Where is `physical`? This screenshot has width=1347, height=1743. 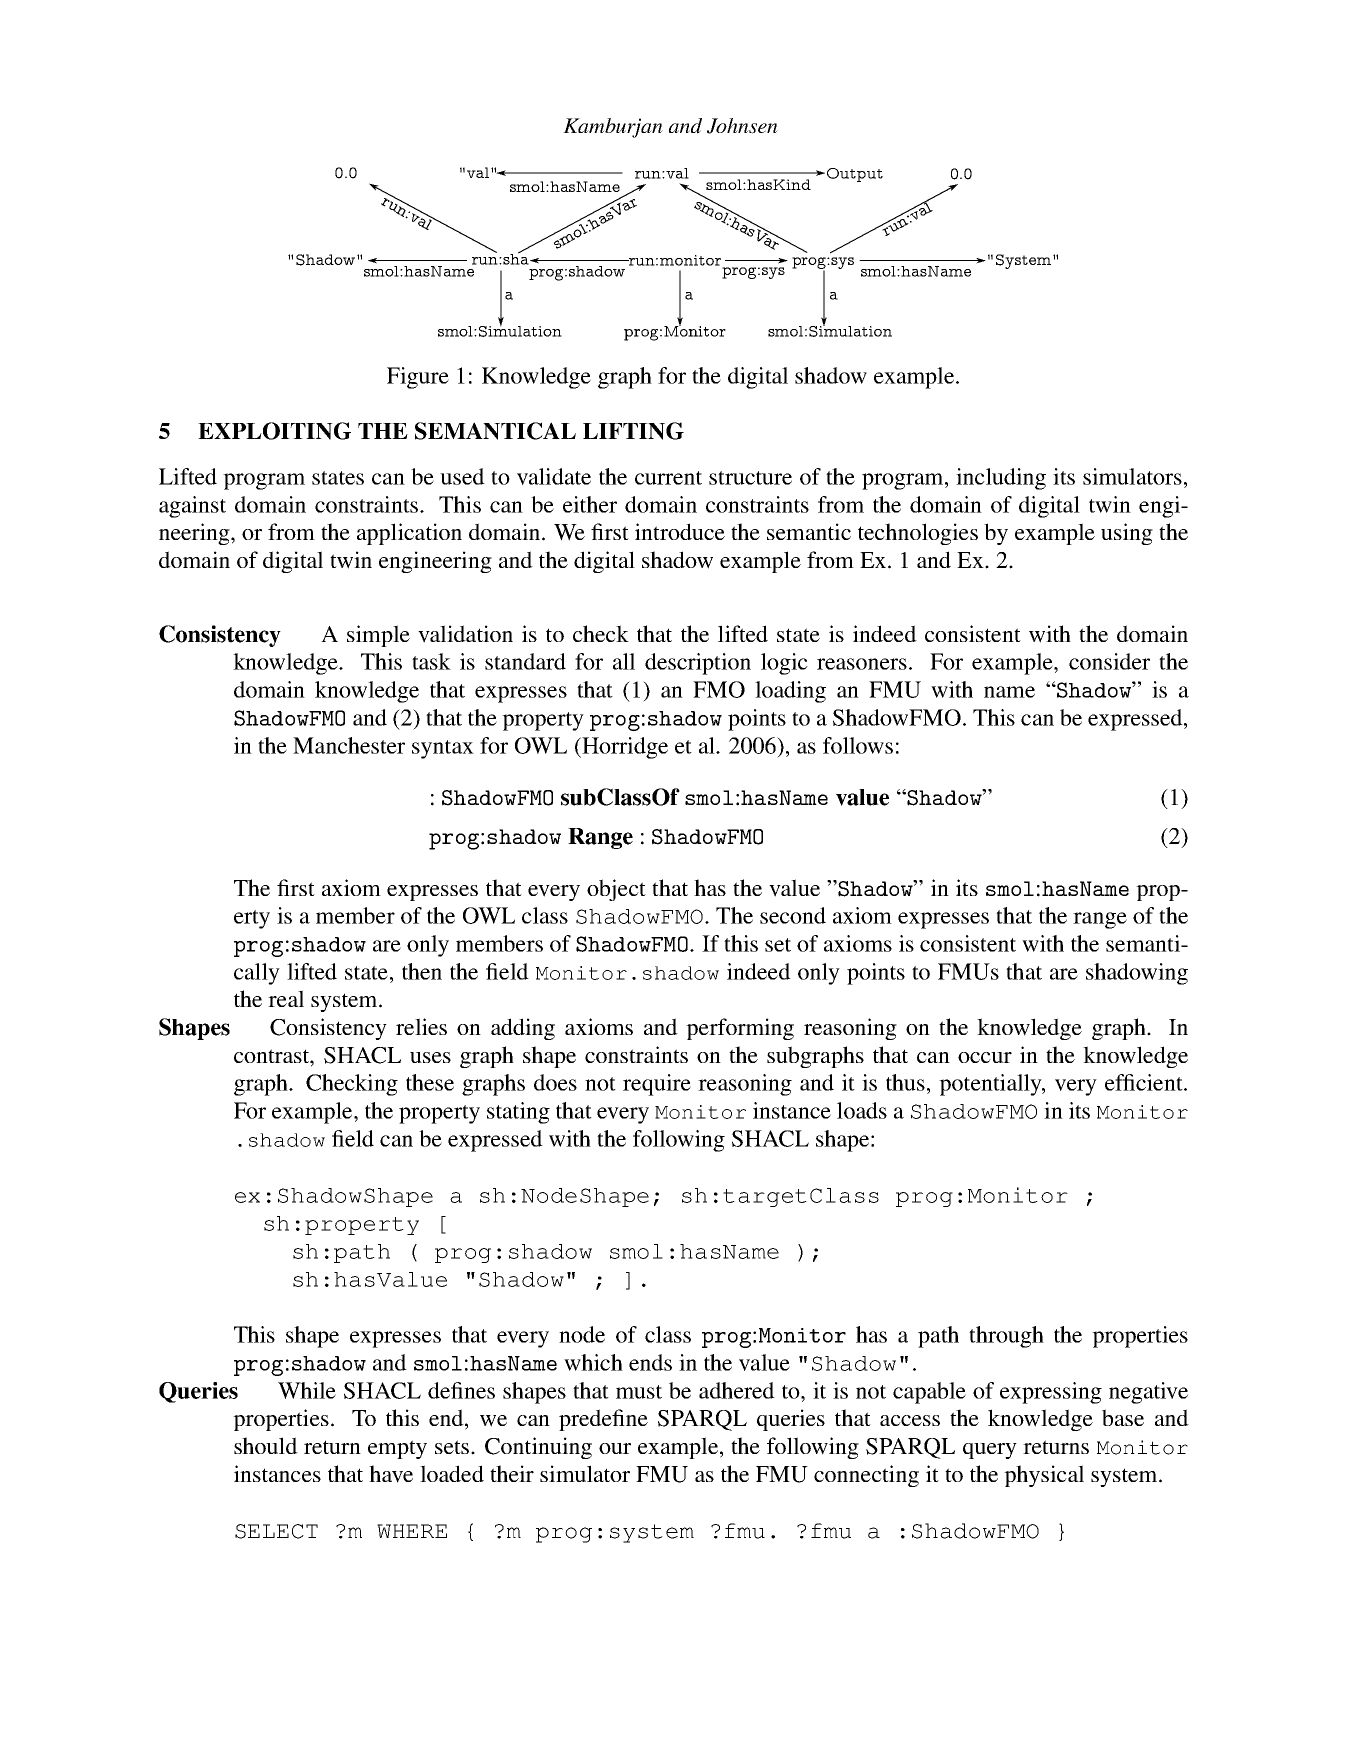
physical is located at coordinates (1044, 1476).
